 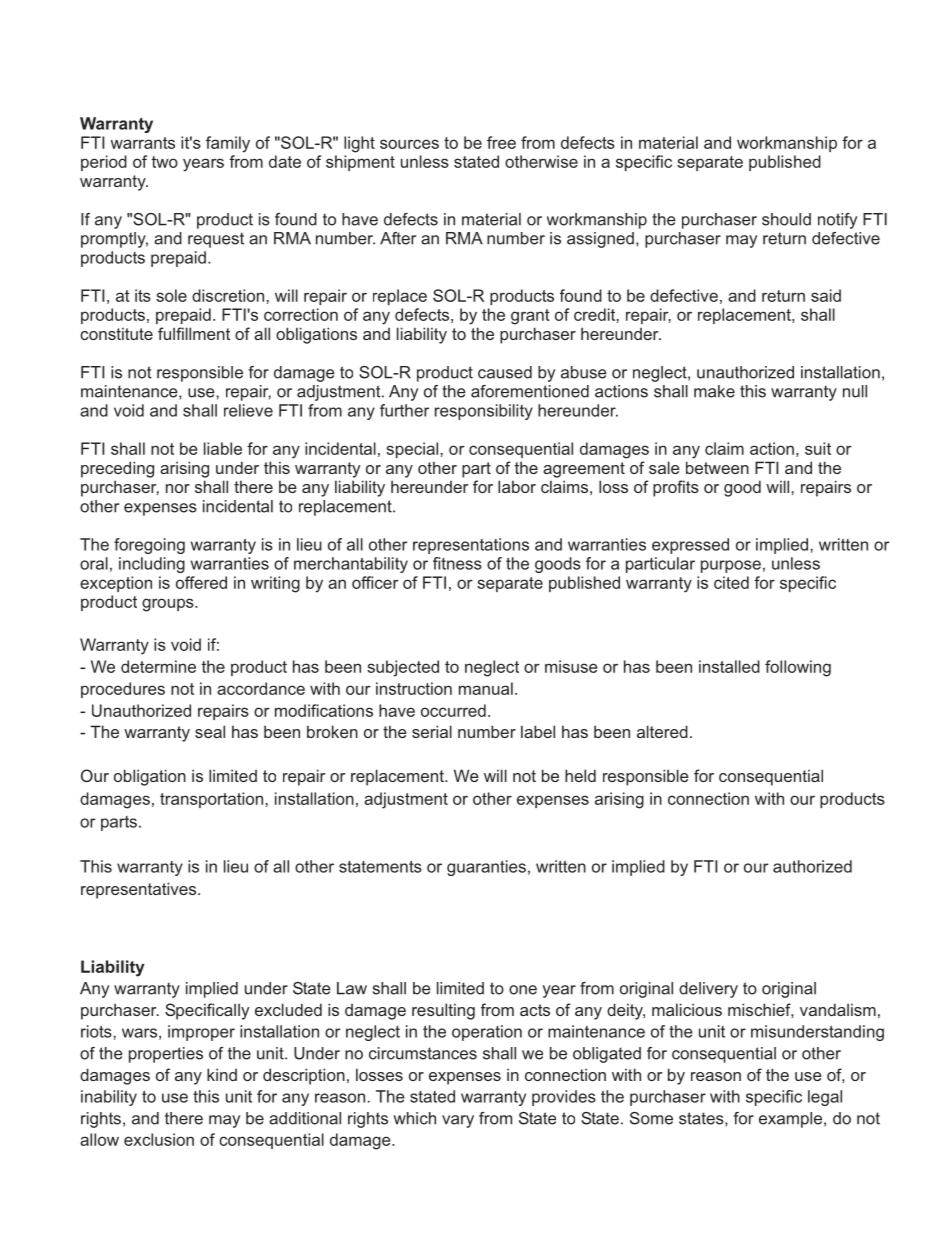 I want to click on free, so click(x=501, y=142).
